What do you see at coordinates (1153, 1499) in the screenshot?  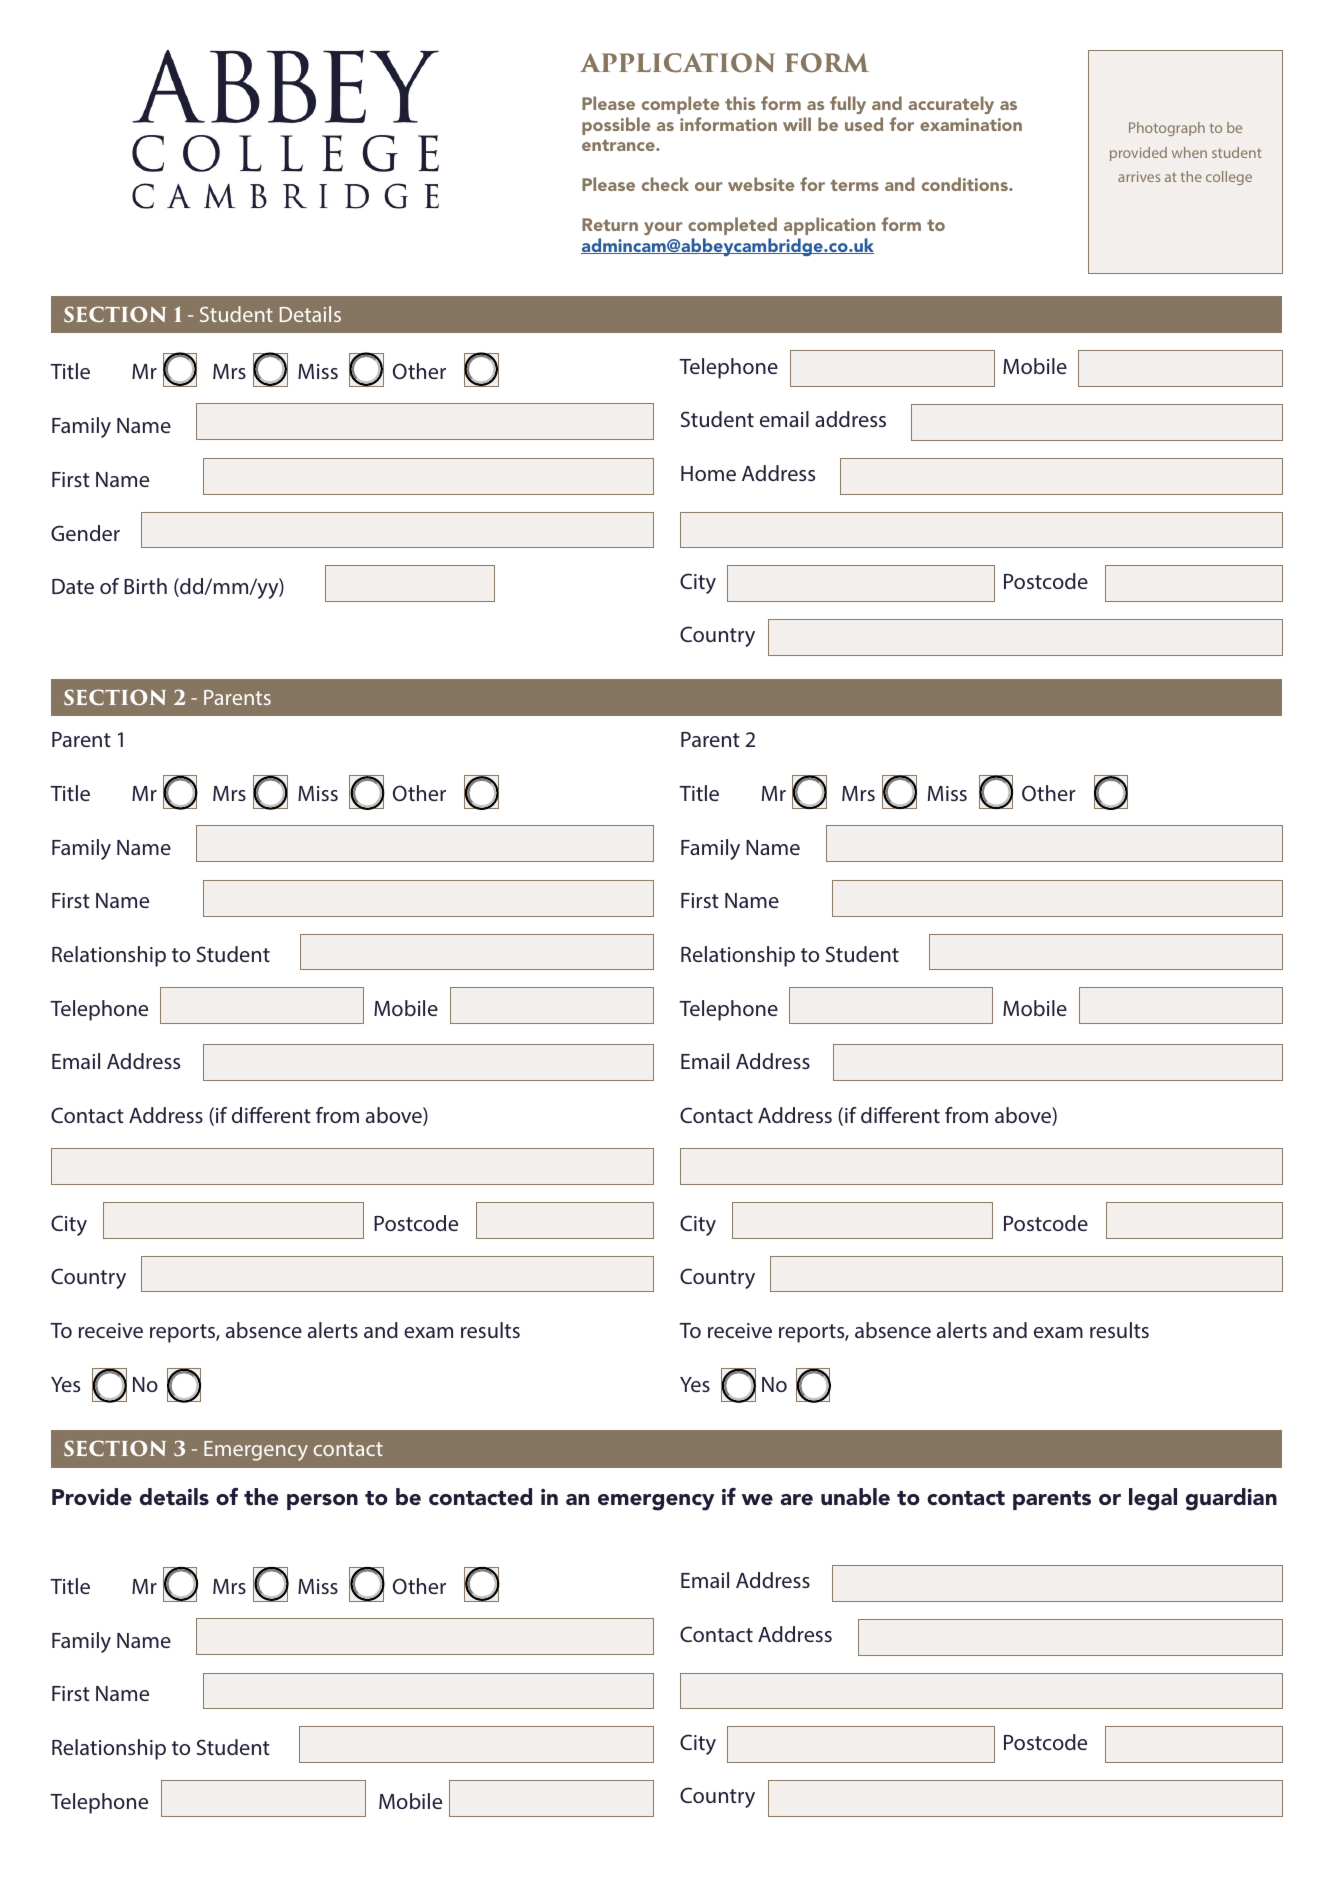 I see `legal` at bounding box center [1153, 1499].
